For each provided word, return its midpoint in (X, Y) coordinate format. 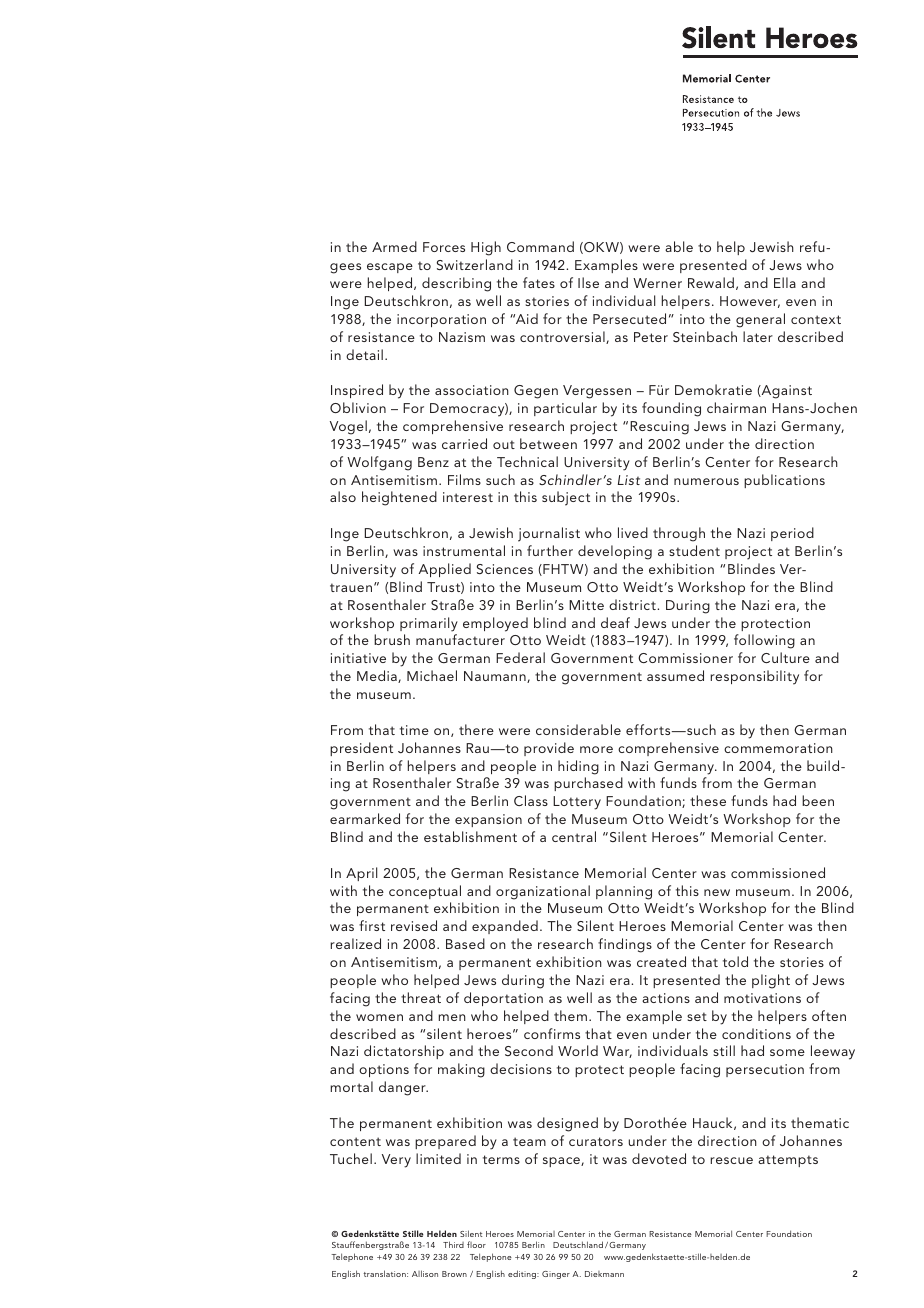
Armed (394, 246)
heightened (399, 498)
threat (421, 997)
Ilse (588, 282)
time (414, 730)
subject (566, 498)
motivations (762, 998)
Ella (785, 282)
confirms (552, 1033)
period (792, 534)
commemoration (778, 748)
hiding (578, 767)
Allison (425, 1273)
